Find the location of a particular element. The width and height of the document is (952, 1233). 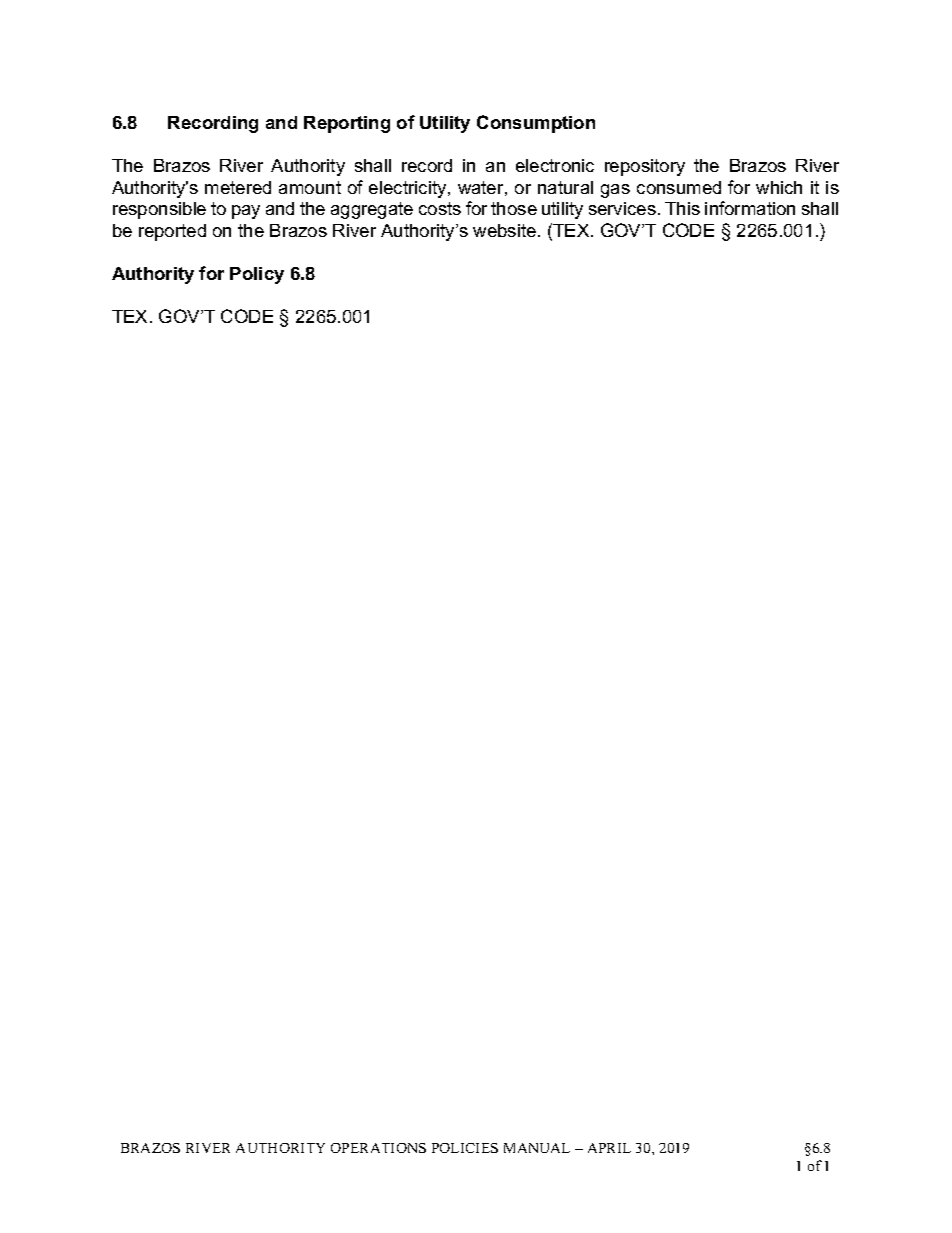

POLICIES is located at coordinates (465, 1148).
